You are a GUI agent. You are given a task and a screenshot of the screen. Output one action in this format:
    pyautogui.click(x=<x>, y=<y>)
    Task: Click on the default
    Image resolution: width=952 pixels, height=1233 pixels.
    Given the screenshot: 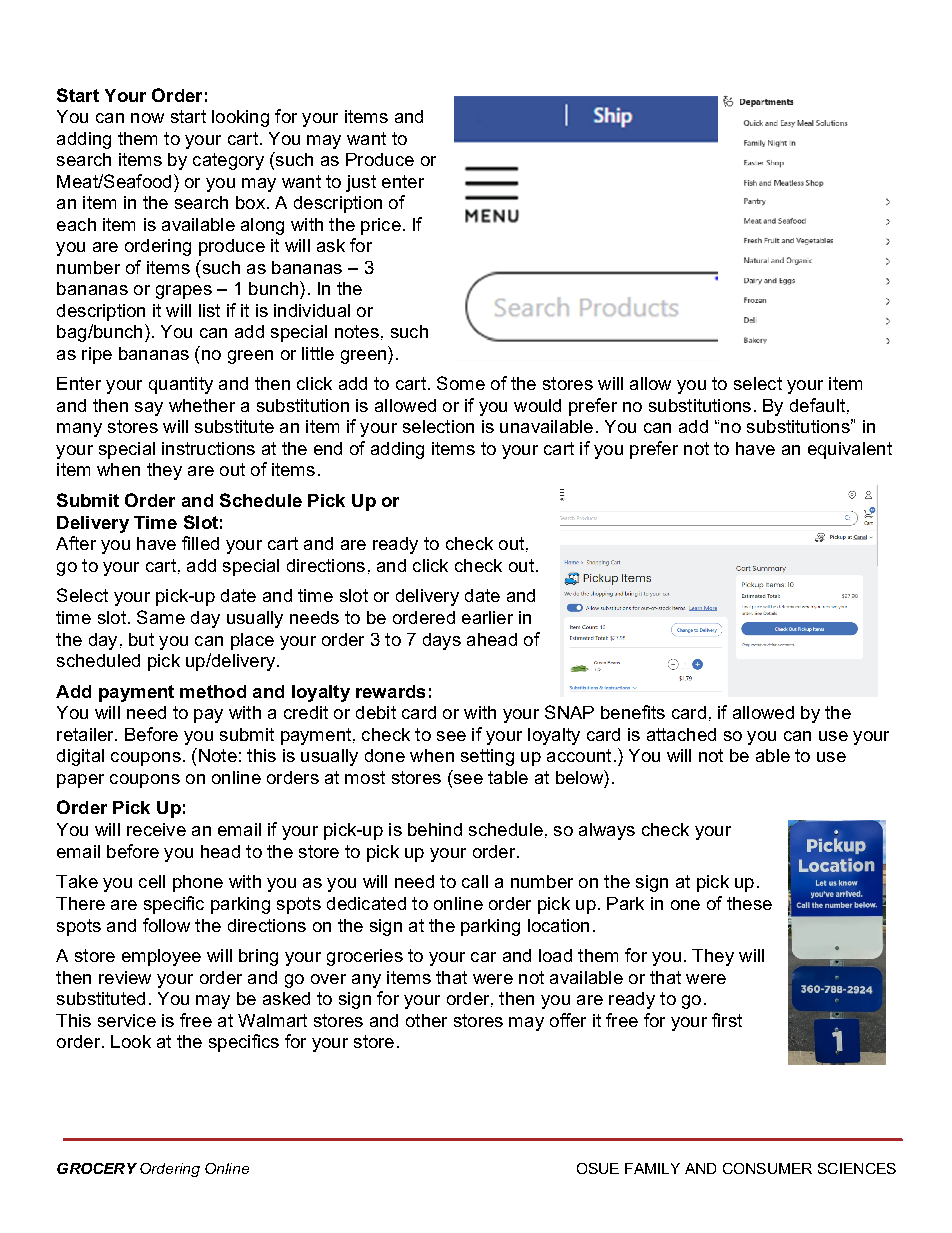 What is the action you would take?
    pyautogui.click(x=817, y=405)
